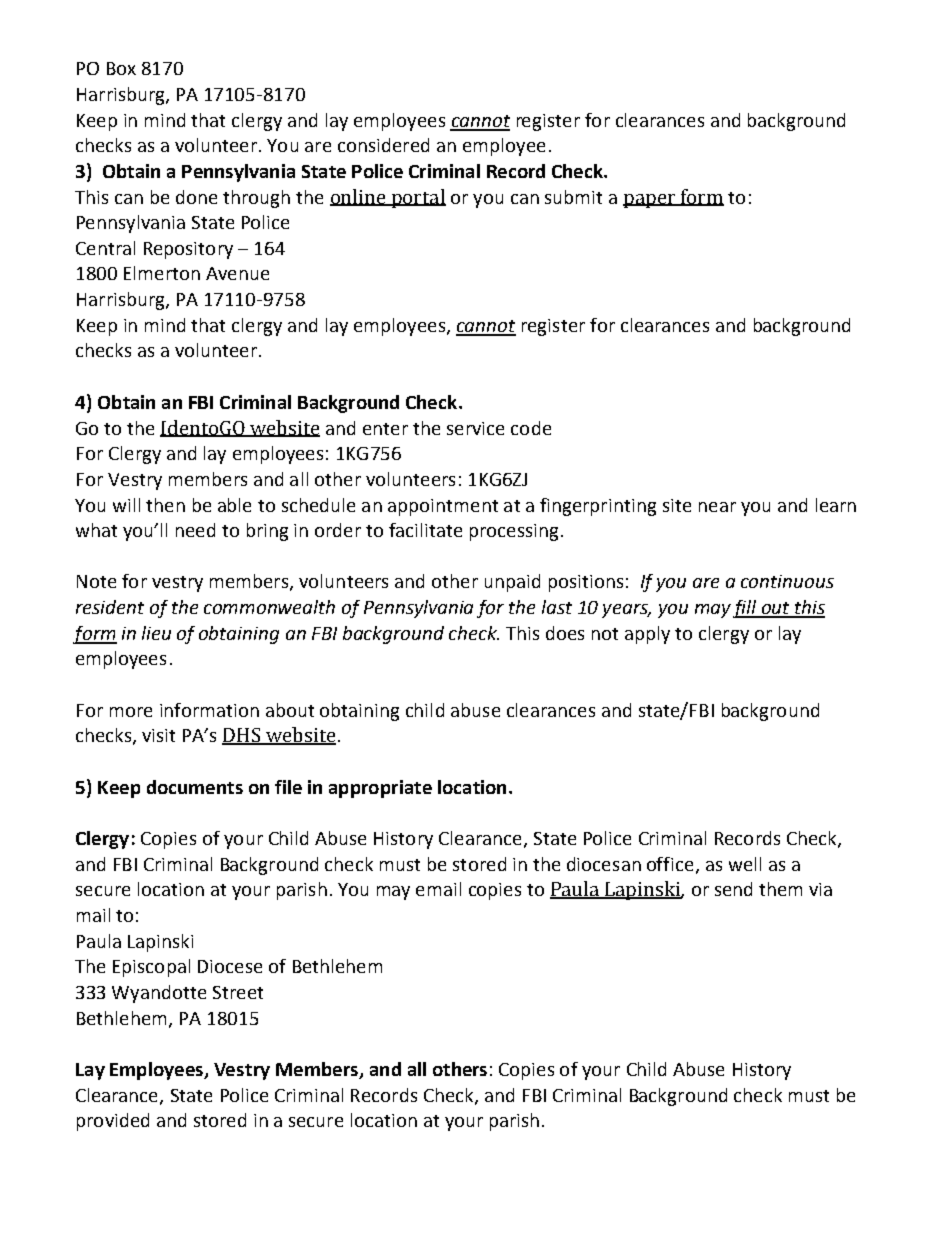  I want to click on near, so click(717, 507).
